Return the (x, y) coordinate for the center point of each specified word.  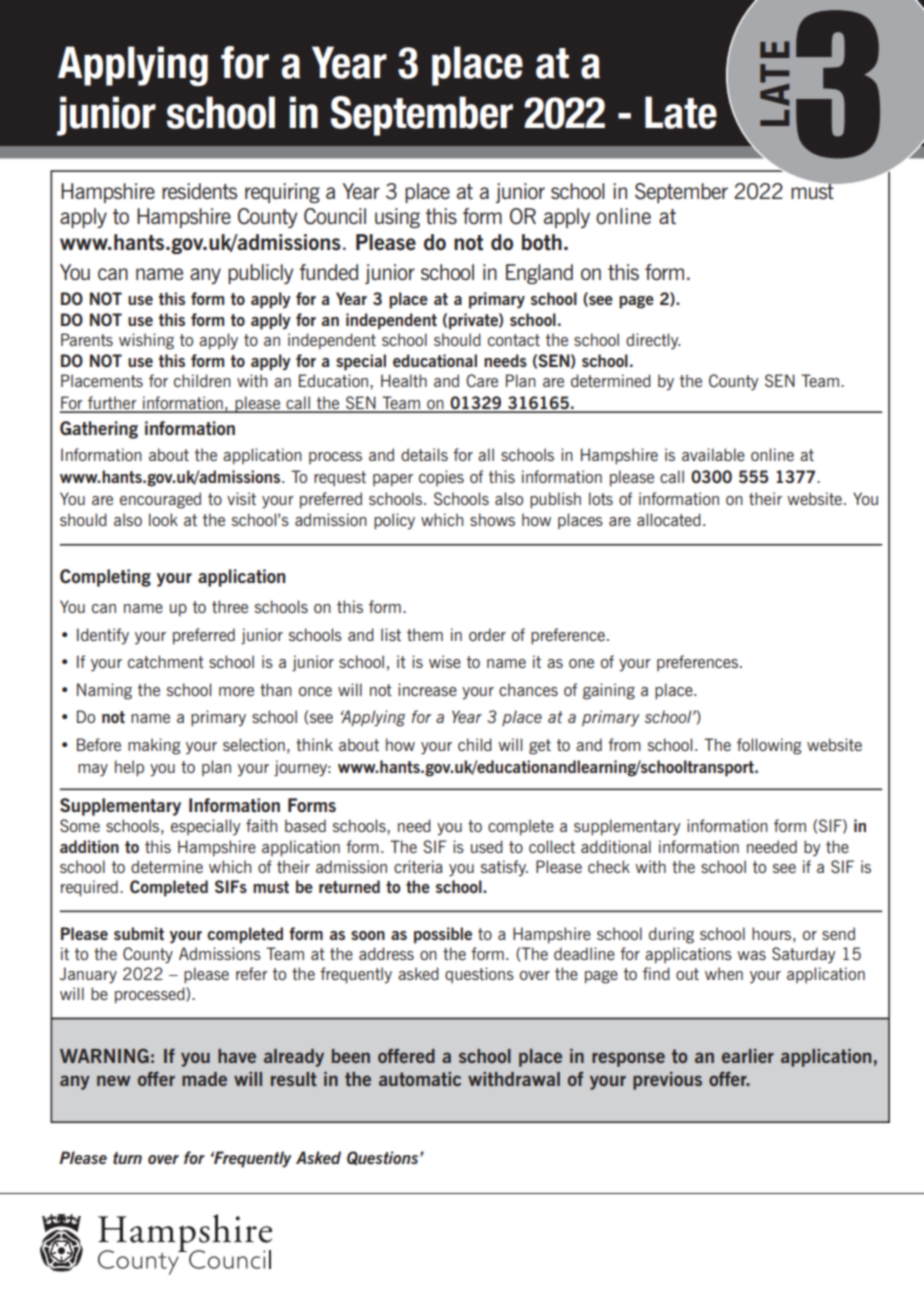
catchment (166, 661)
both (542, 242)
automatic (420, 1079)
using (397, 218)
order (487, 634)
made (204, 1079)
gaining (609, 691)
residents (199, 191)
